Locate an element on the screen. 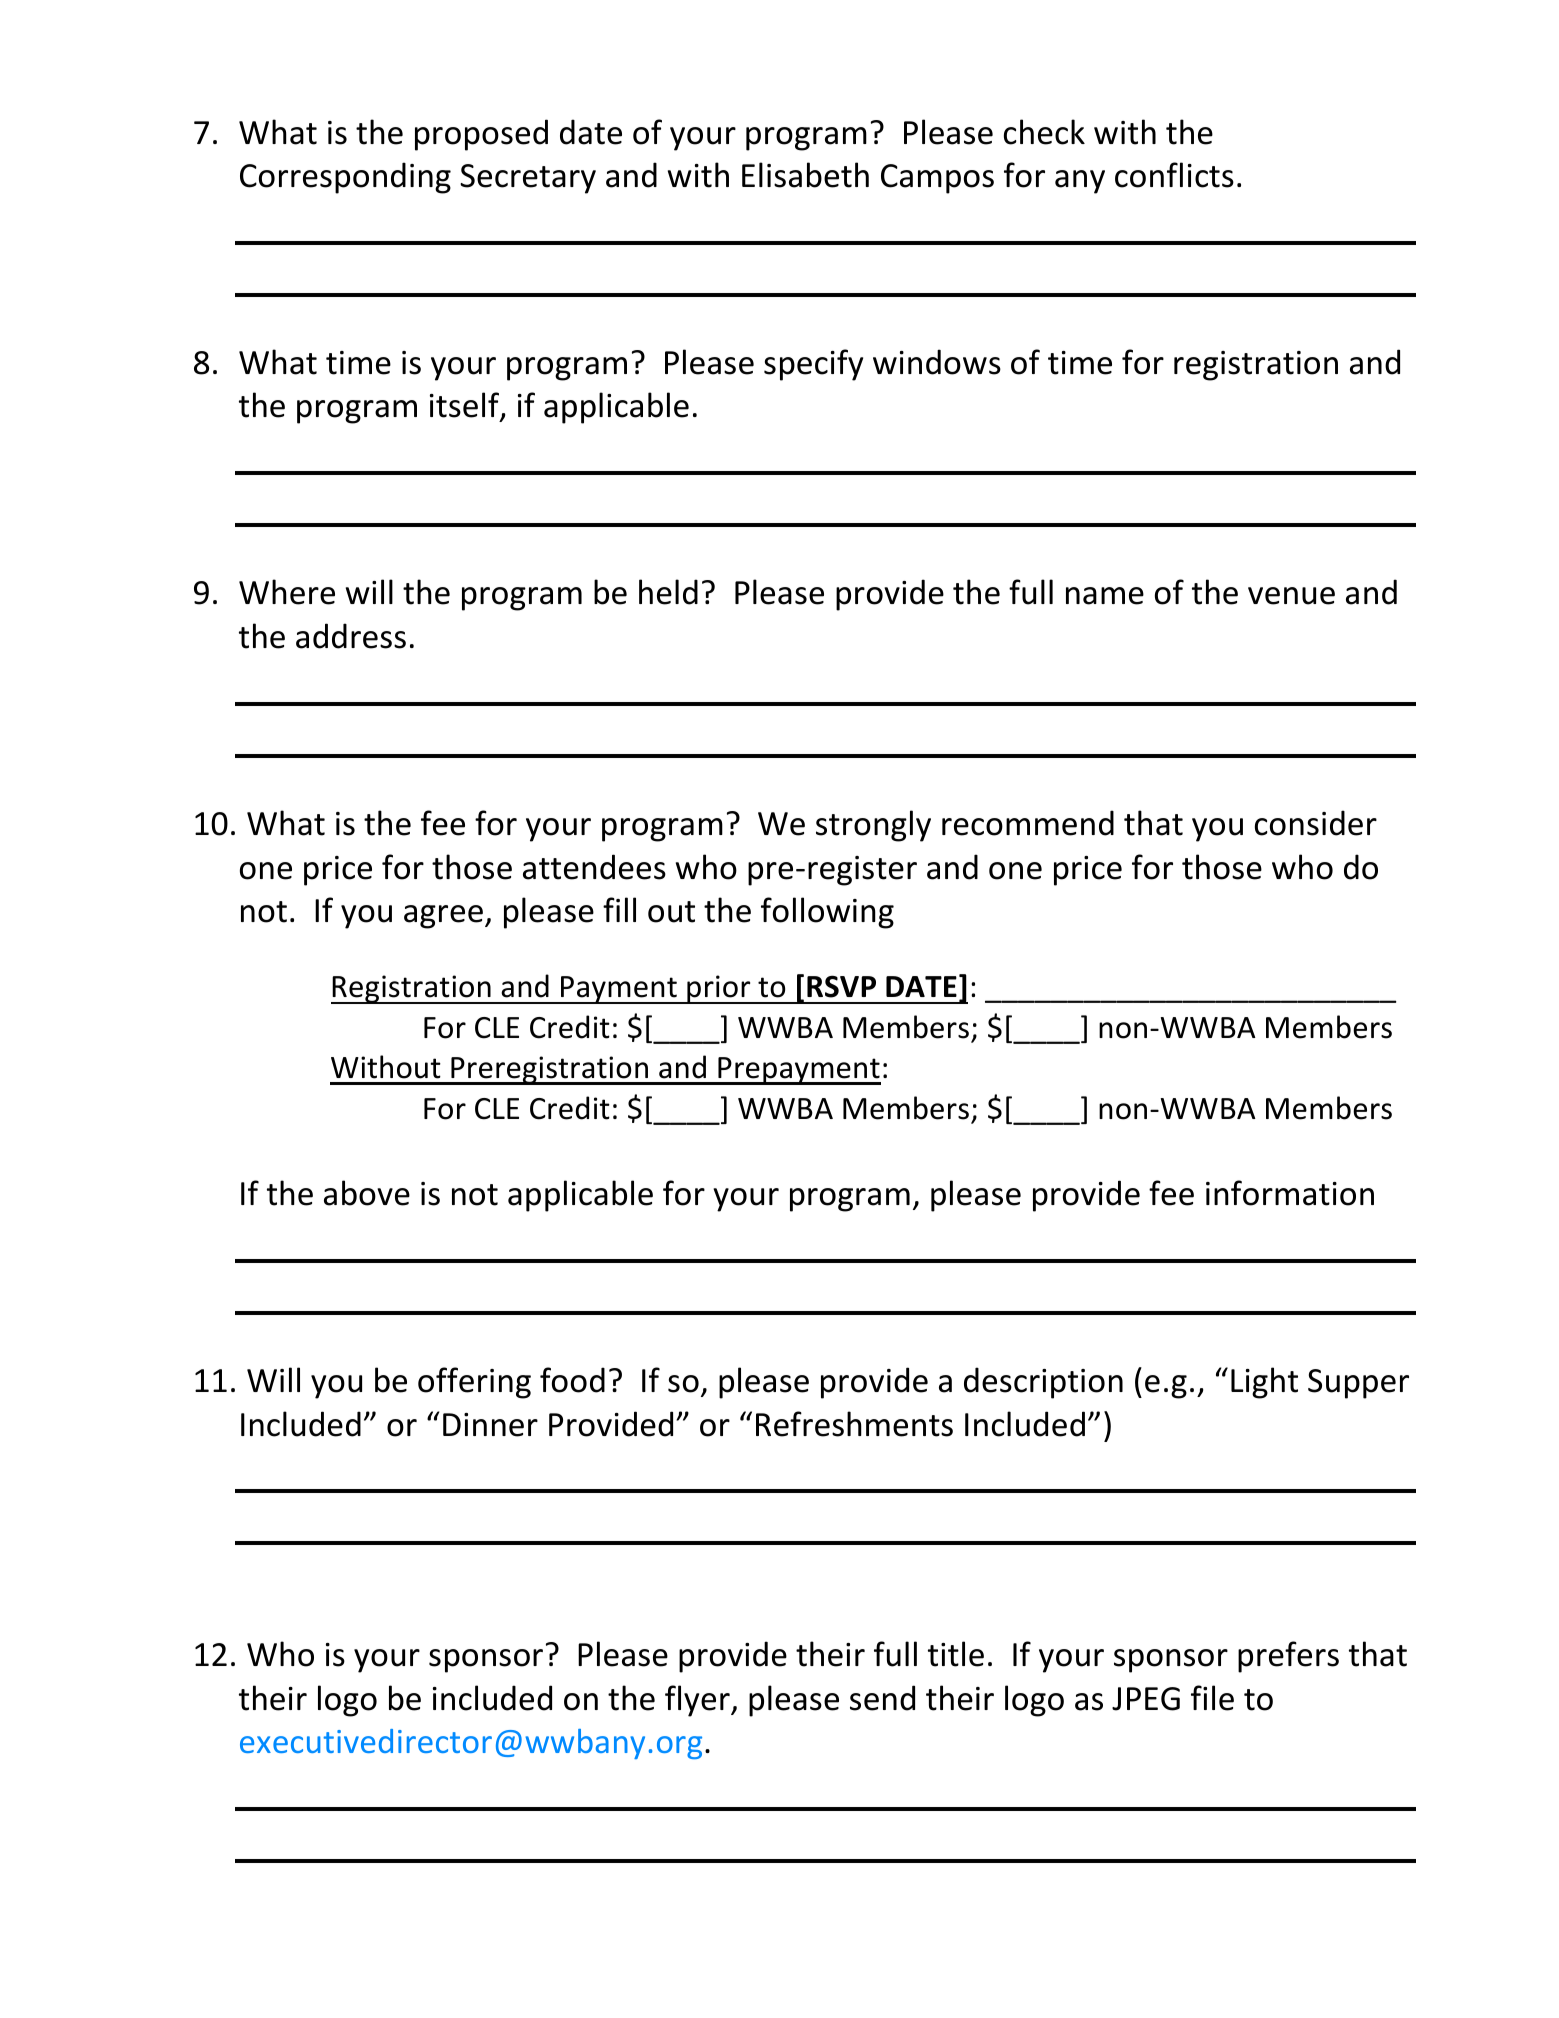 The width and height of the screenshot is (1559, 2018). Refreshments is located at coordinates (854, 1424).
